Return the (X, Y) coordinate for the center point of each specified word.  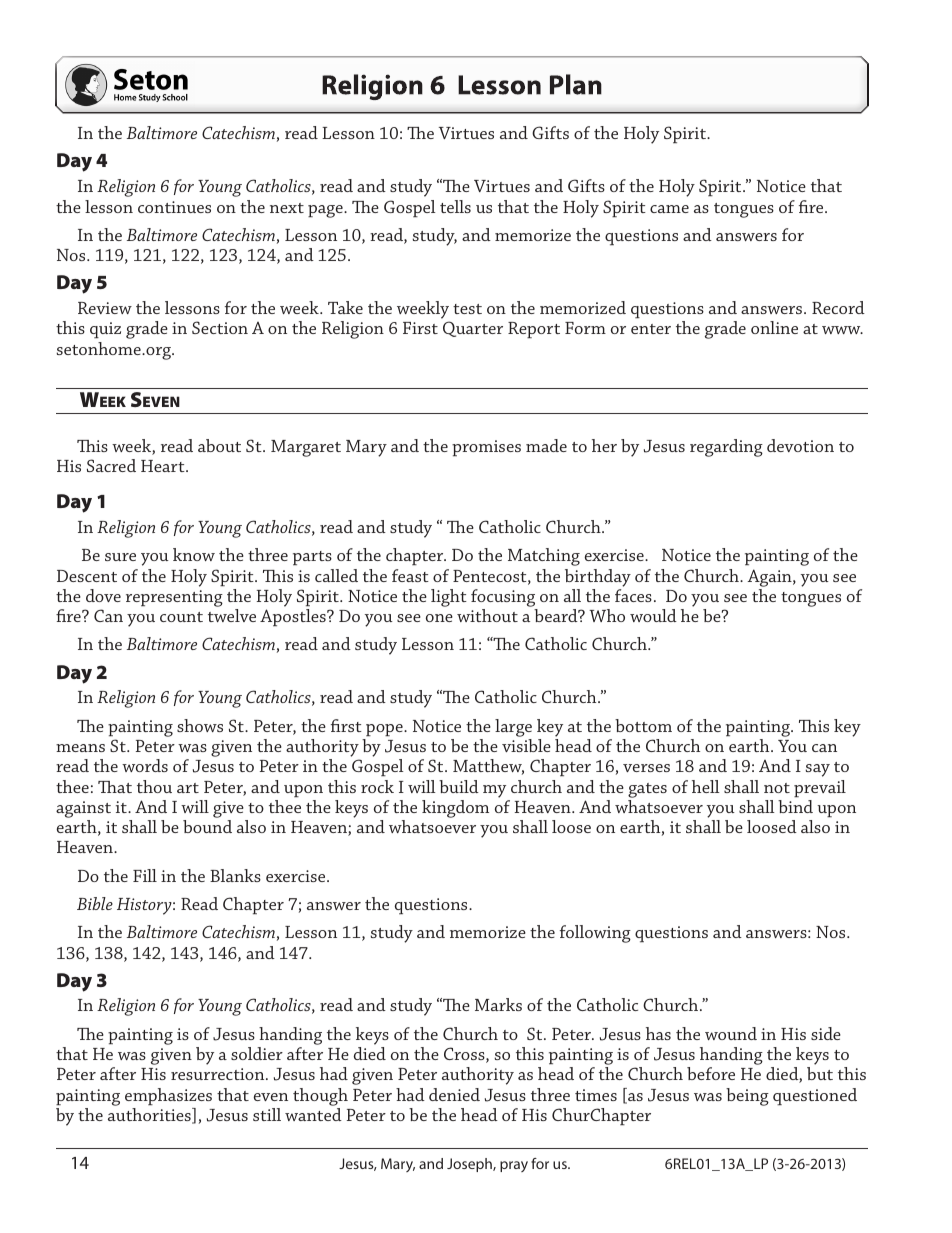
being (747, 1097)
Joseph (470, 1165)
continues (174, 207)
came (669, 209)
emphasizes (168, 1097)
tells (455, 206)
